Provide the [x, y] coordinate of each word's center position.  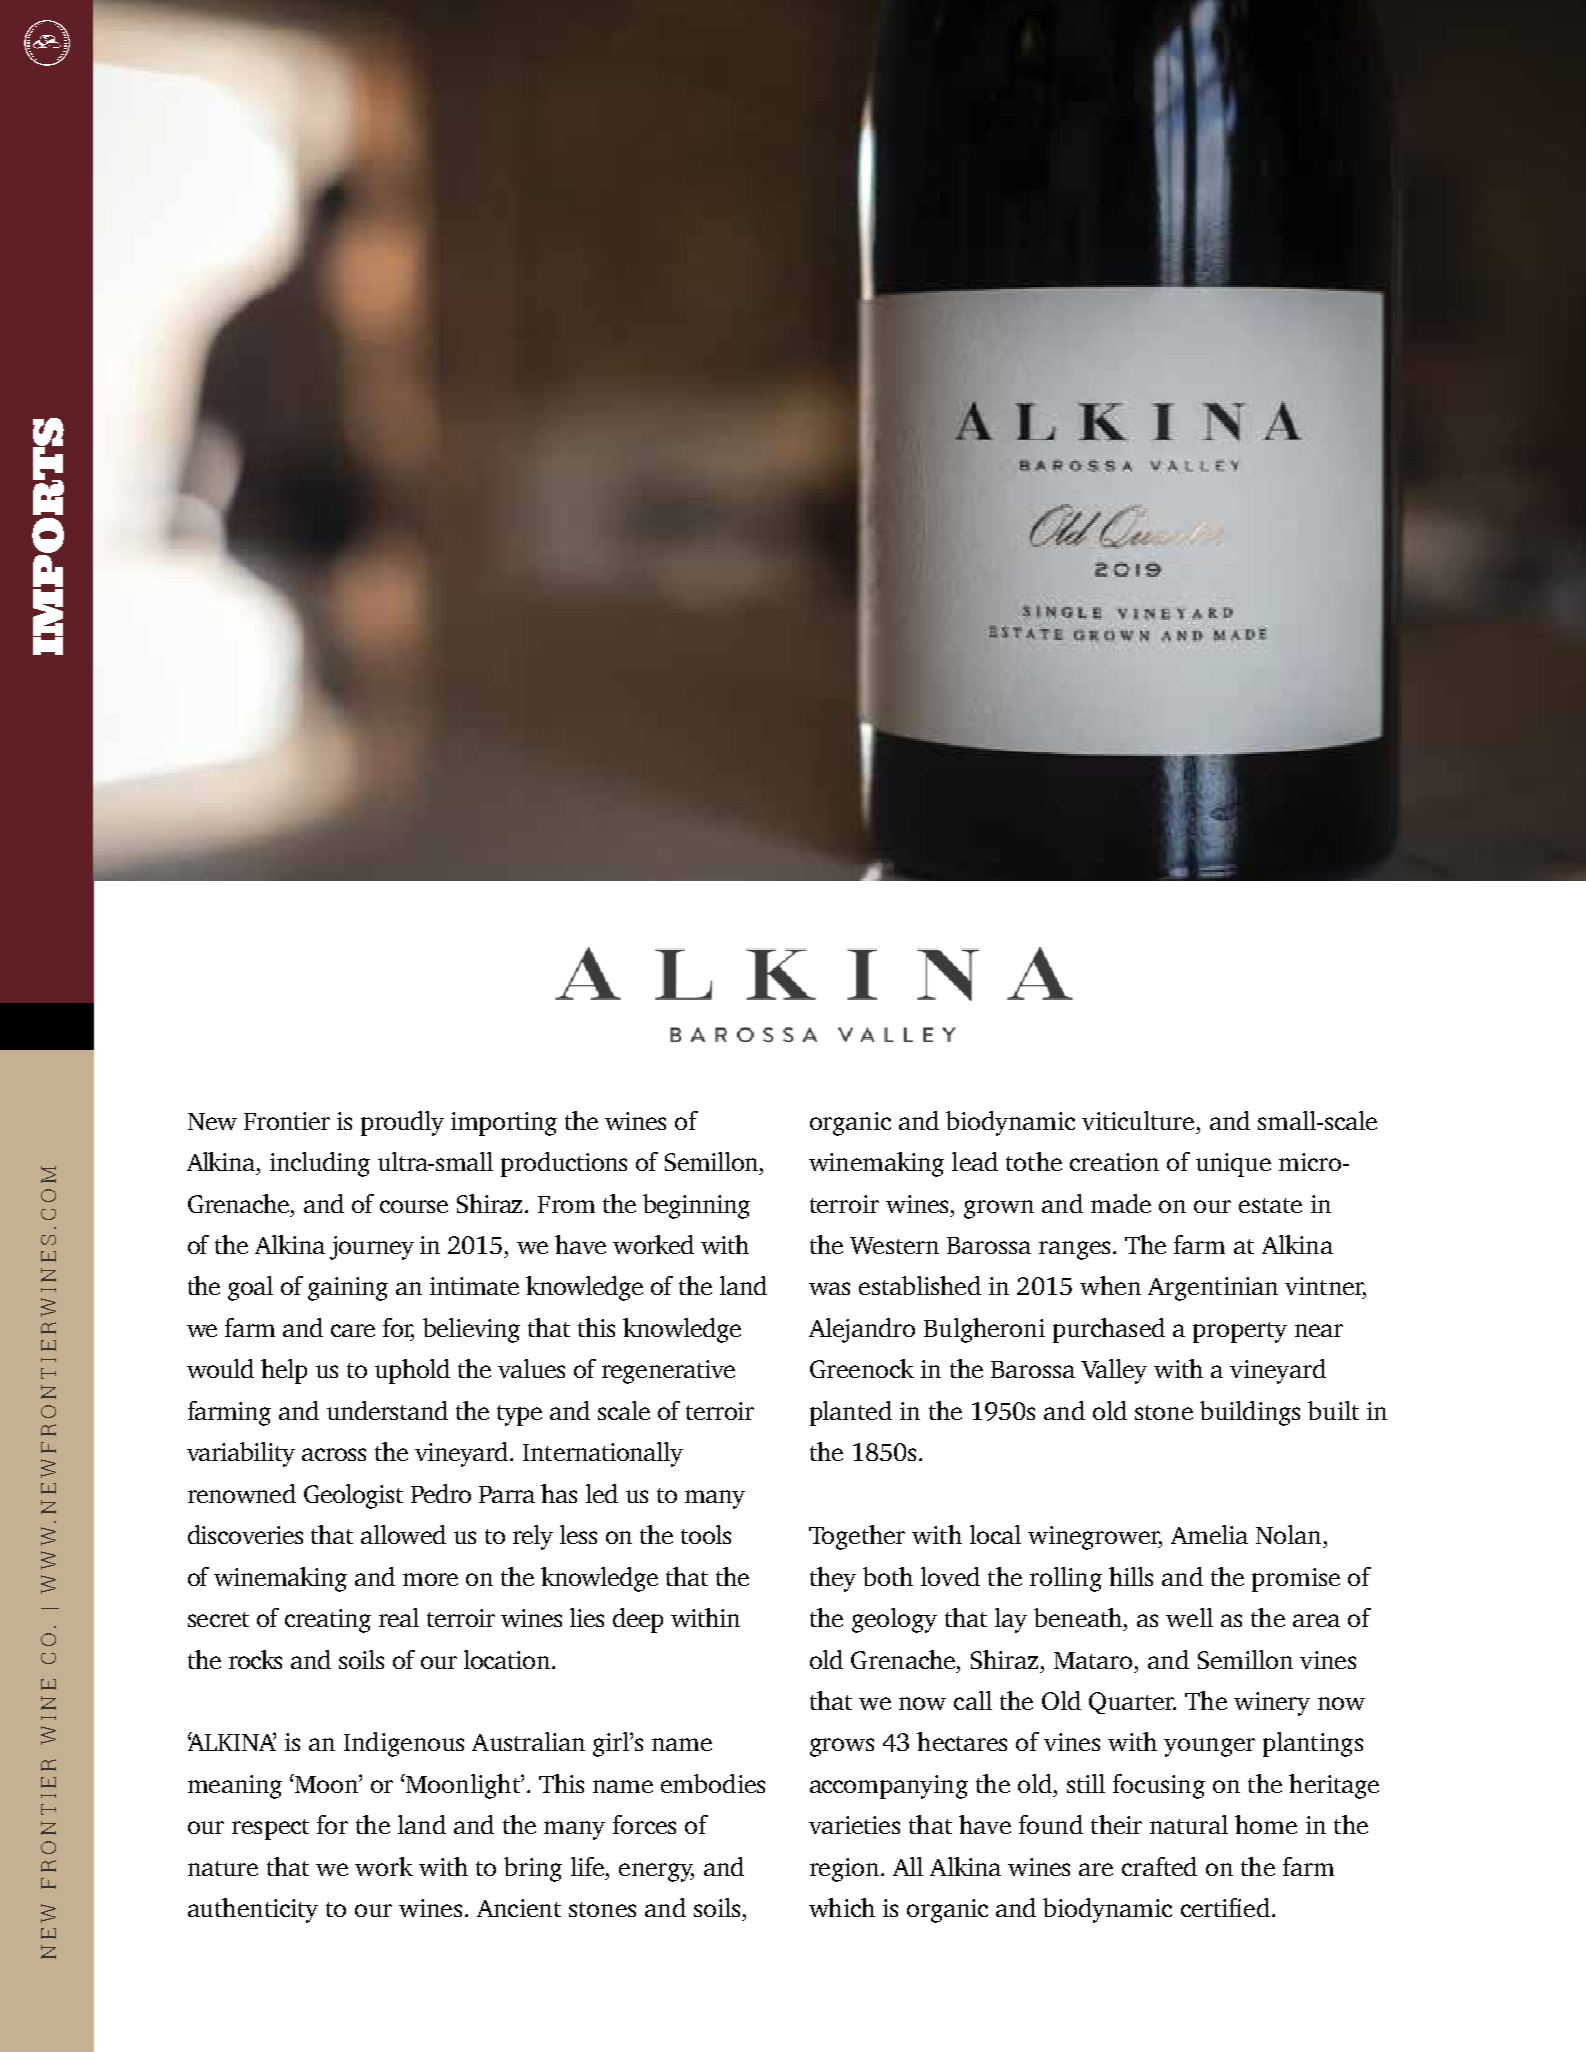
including [320, 1164]
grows [842, 1747]
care [353, 1330]
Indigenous [404, 1744]
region [844, 1870]
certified [1225, 1907]
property [1240, 1332]
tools [706, 1534]
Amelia [1209, 1534]
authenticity [253, 1910]
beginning [696, 1206]
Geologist [353, 1496]
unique [1233, 1165]
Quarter [1132, 1703]
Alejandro [862, 1330]
